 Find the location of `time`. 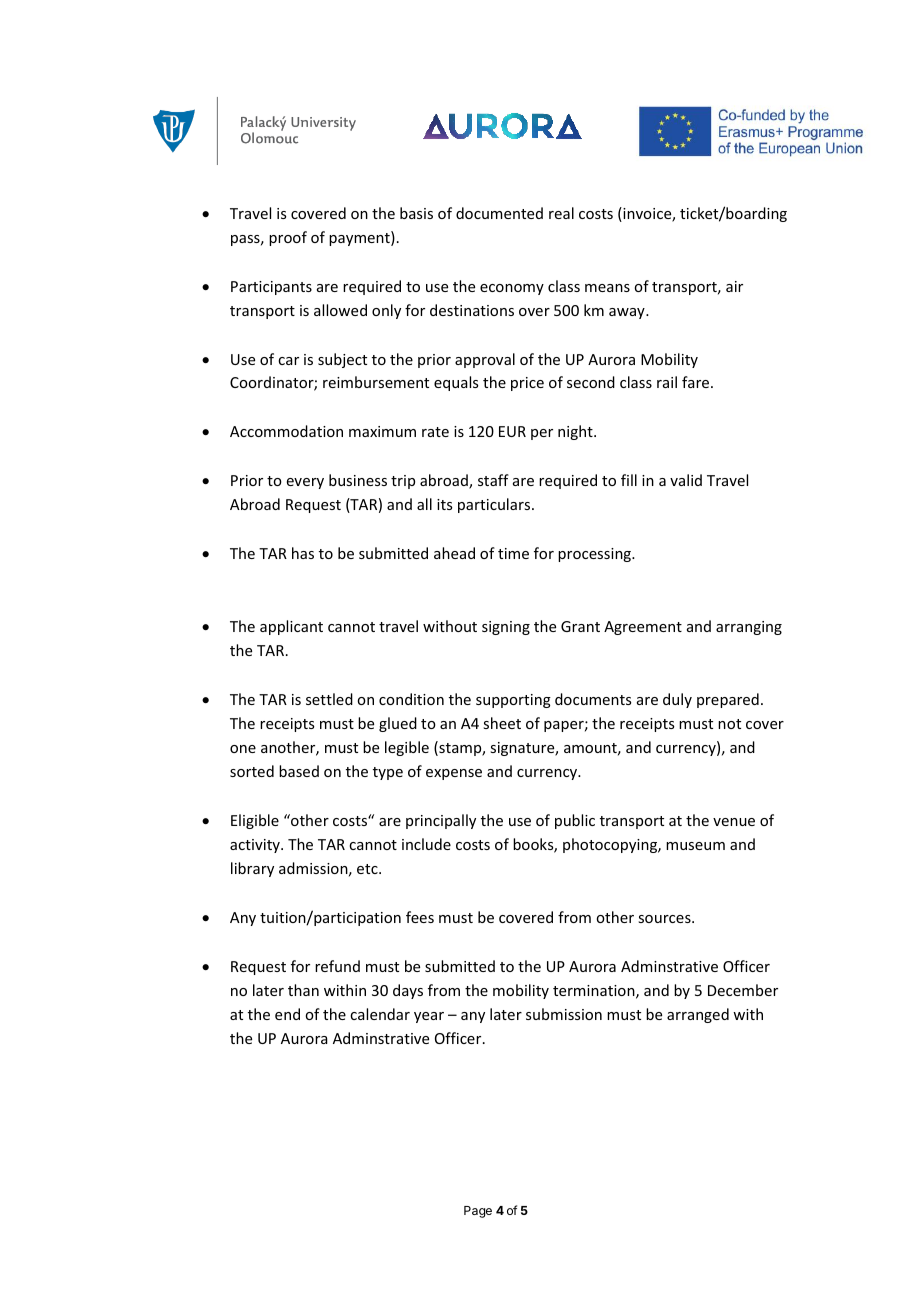

time is located at coordinates (513, 553).
